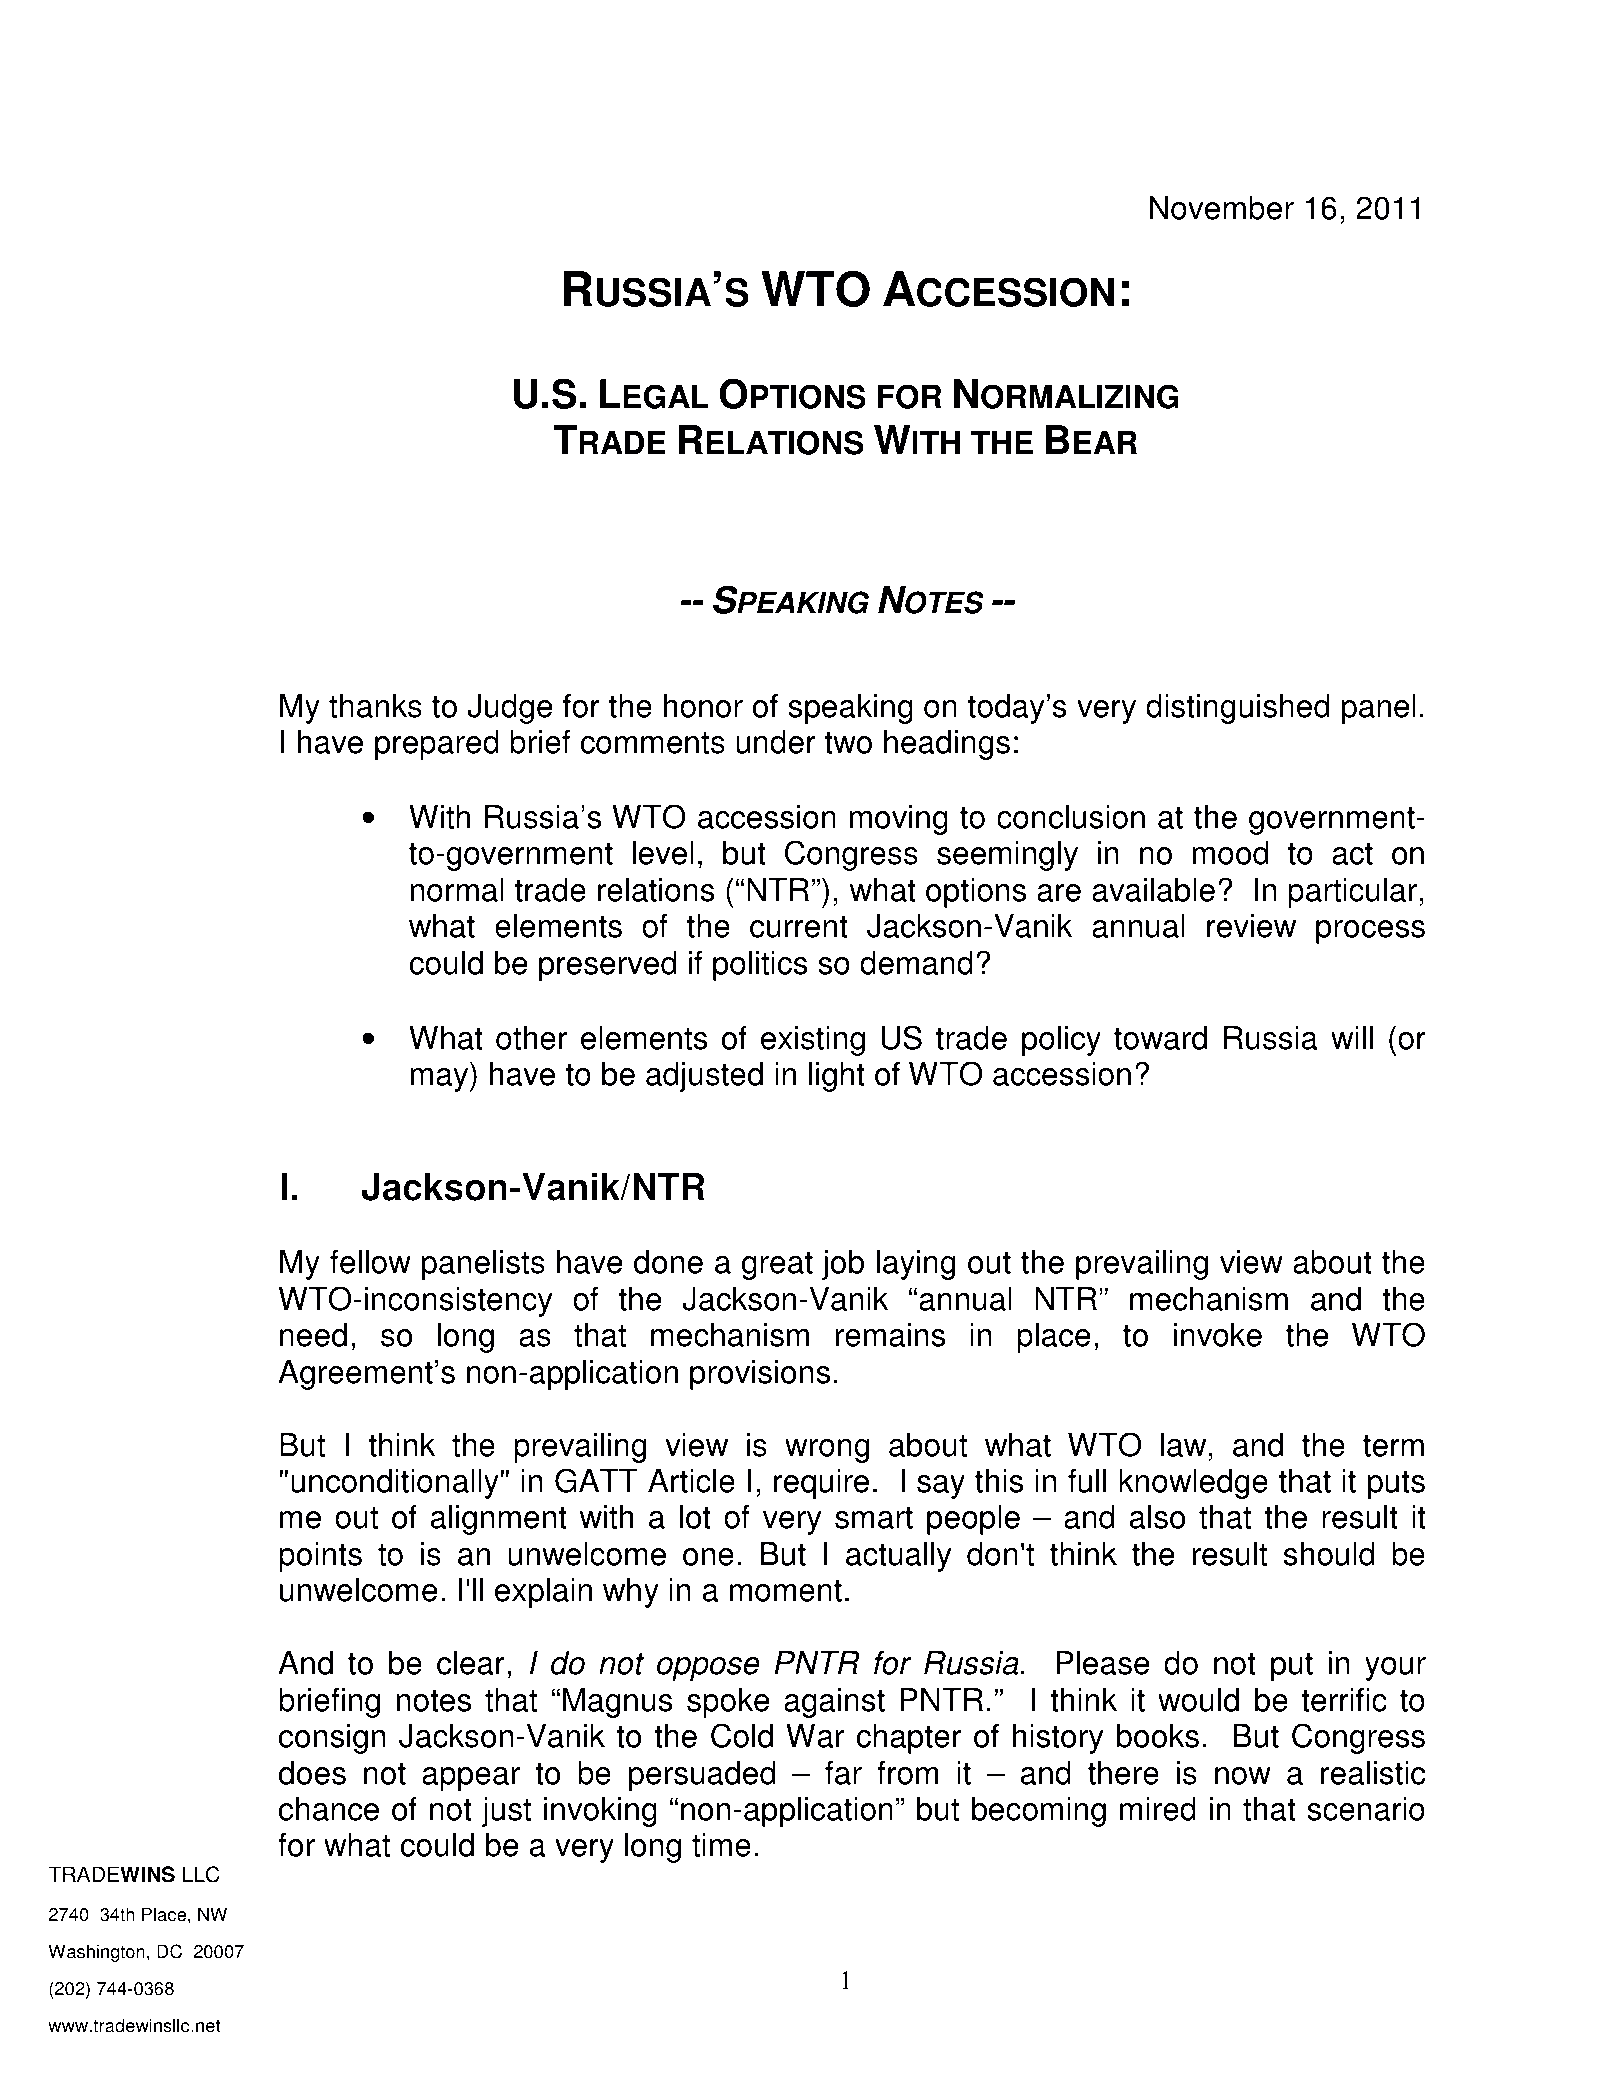  What do you see at coordinates (1158, 1809) in the document?
I see `mired` at bounding box center [1158, 1809].
